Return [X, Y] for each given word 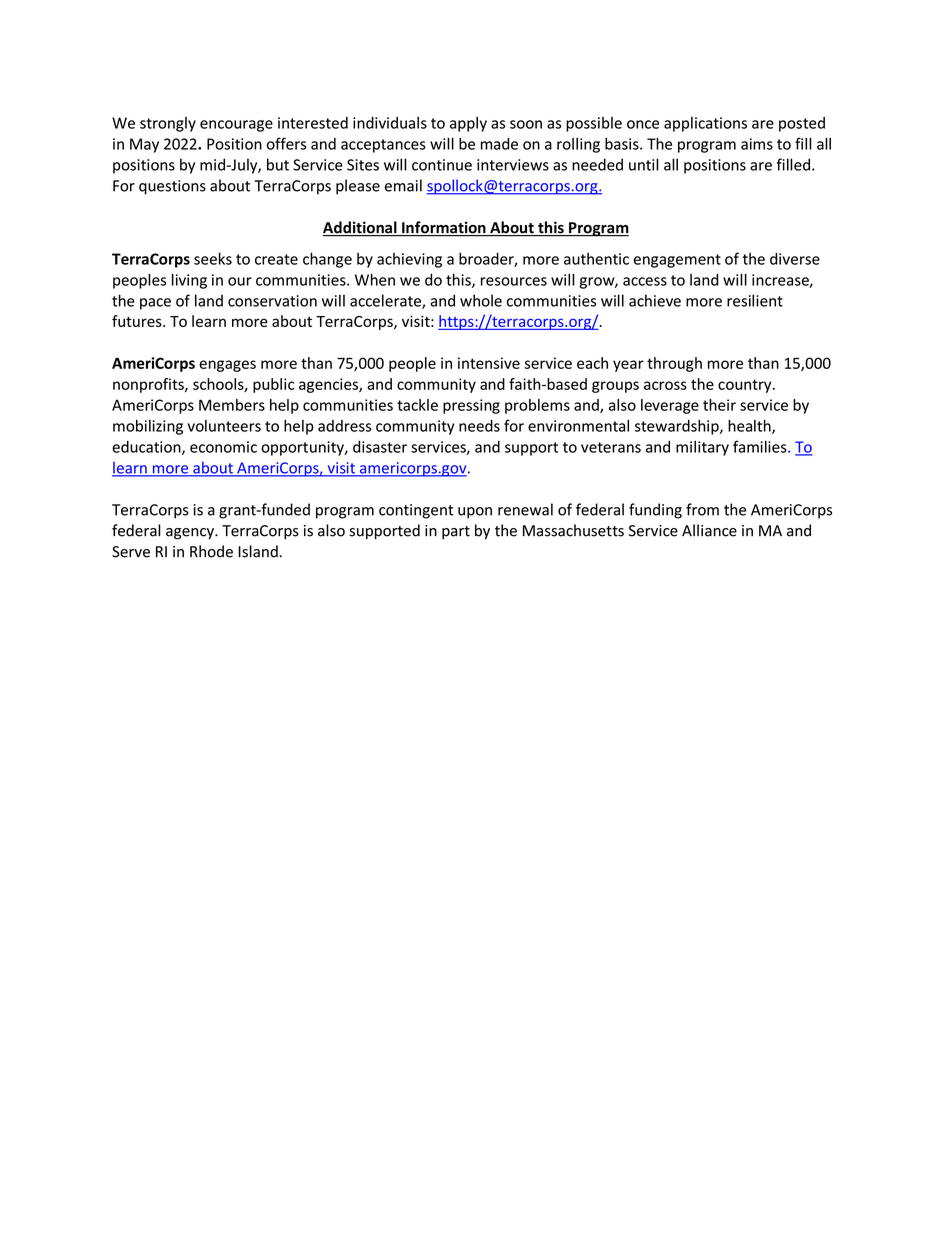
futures [138, 321]
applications [705, 124]
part [456, 532]
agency [191, 534]
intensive [489, 363]
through [674, 364]
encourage [236, 126]
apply [468, 124]
